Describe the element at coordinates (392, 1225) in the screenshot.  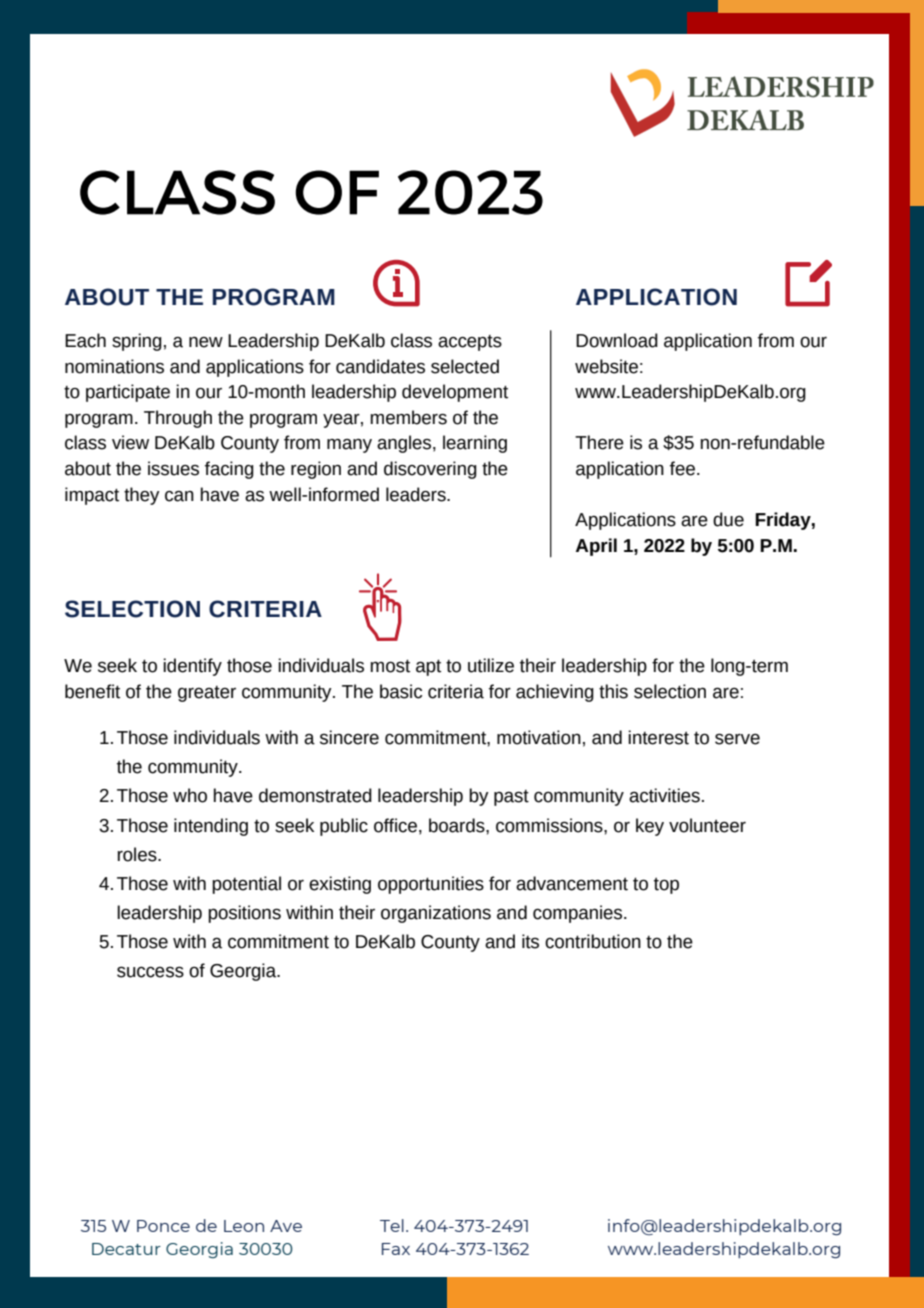
I see `Tel` at that location.
